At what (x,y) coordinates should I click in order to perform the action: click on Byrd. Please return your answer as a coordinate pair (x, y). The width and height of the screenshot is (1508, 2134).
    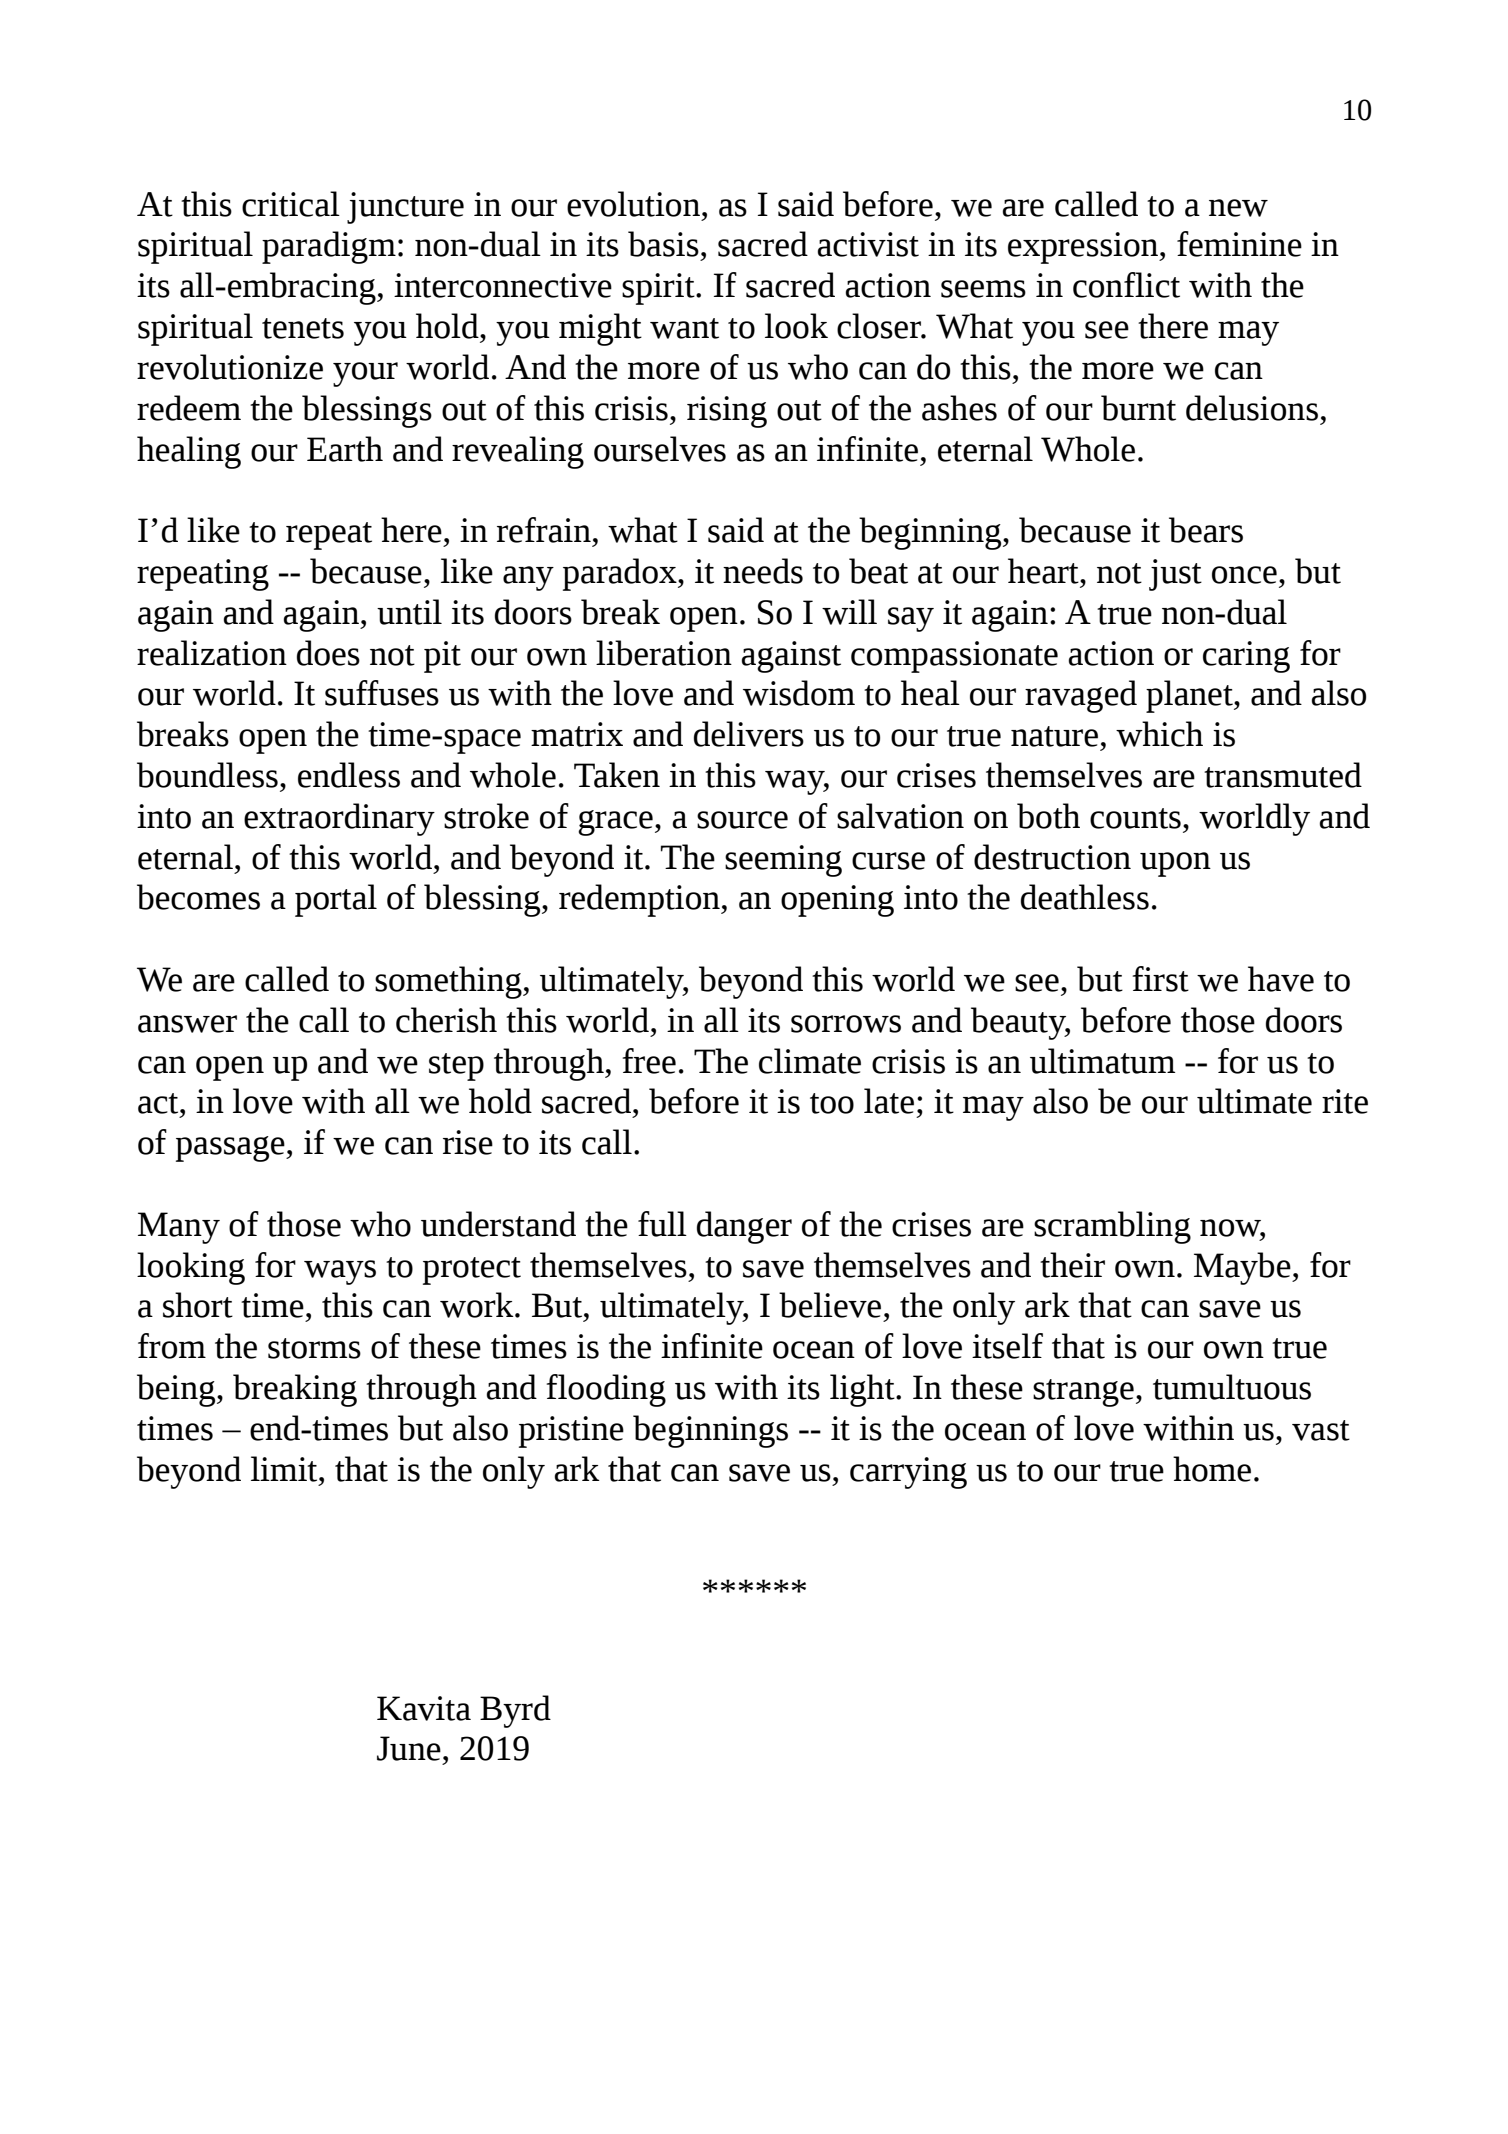
    Looking at the image, I should click on (515, 1711).
